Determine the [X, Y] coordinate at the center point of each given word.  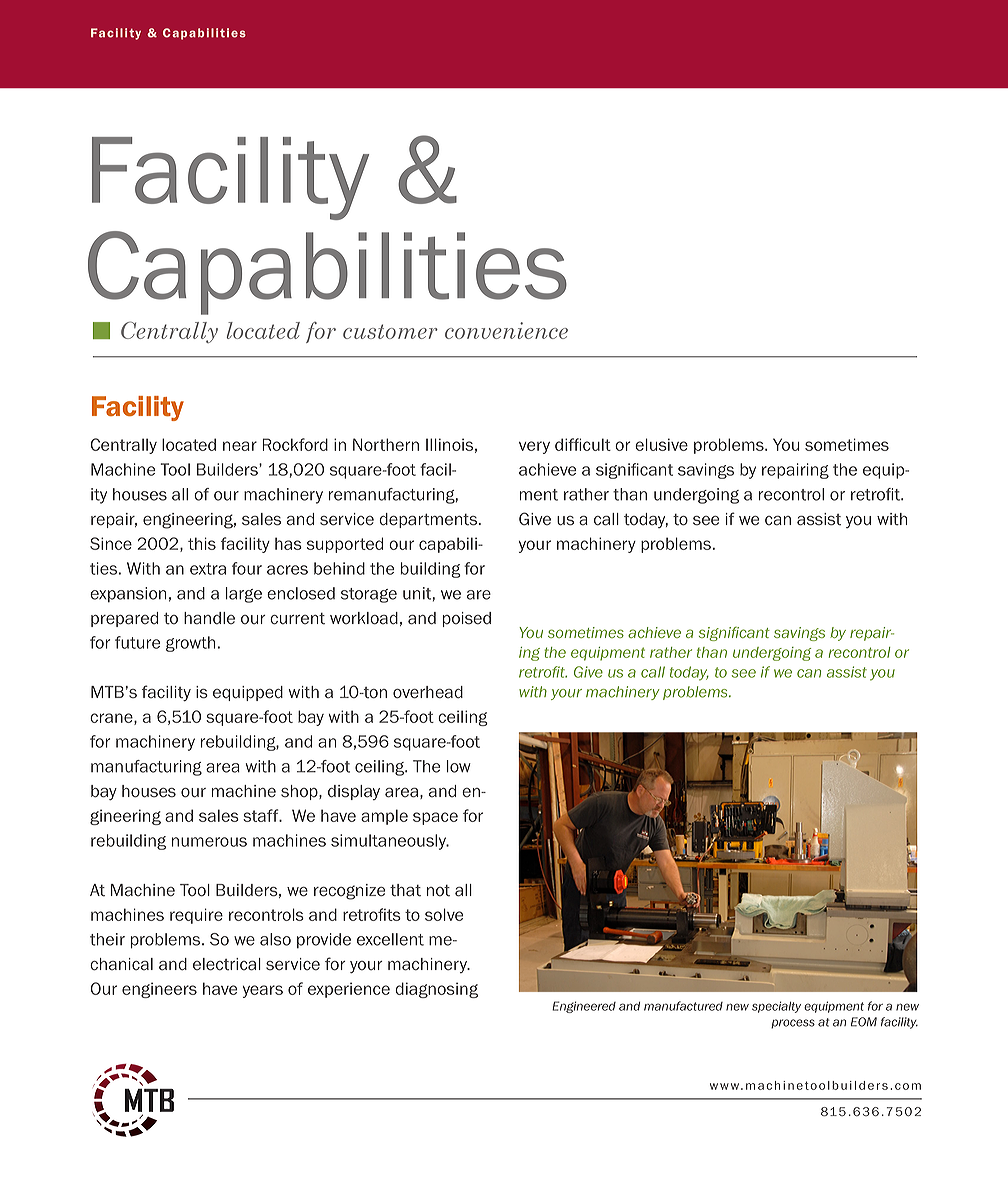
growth [192, 644]
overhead [428, 692]
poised [467, 619]
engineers [159, 990]
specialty [776, 1007]
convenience [506, 330]
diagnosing [436, 990]
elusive [661, 444]
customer [390, 331]
